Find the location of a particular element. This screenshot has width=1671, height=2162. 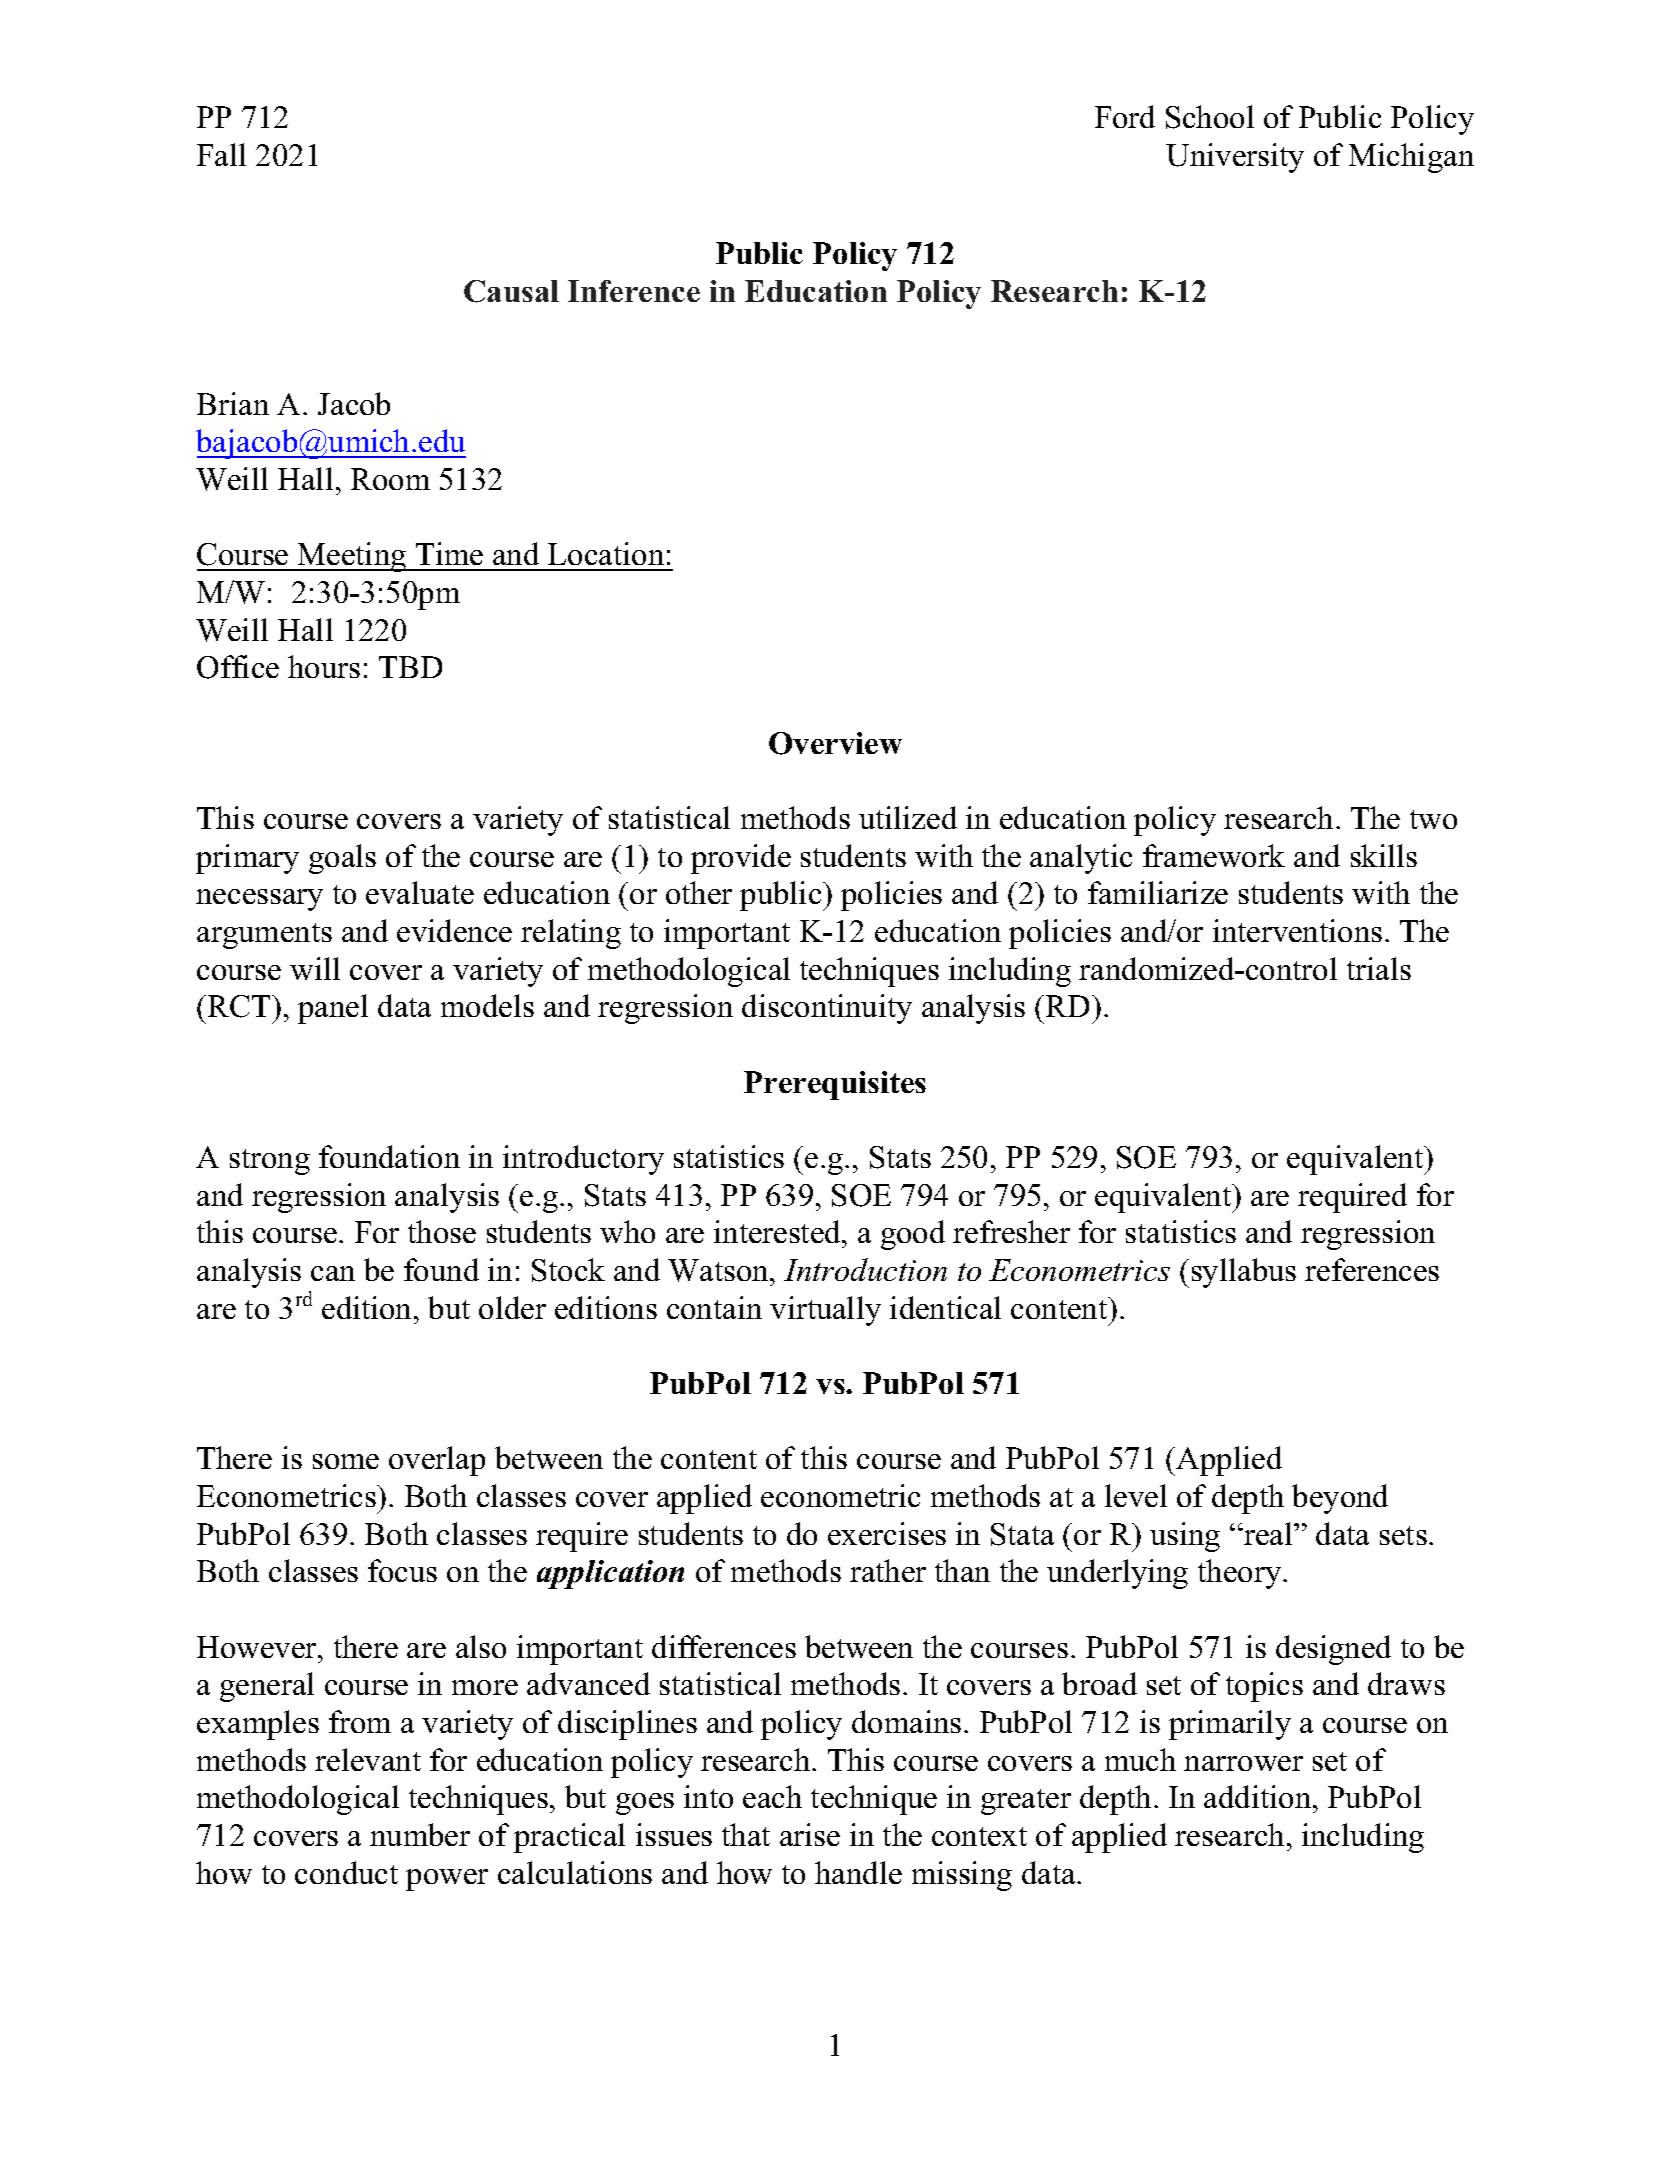

interventions is located at coordinates (1297, 930).
